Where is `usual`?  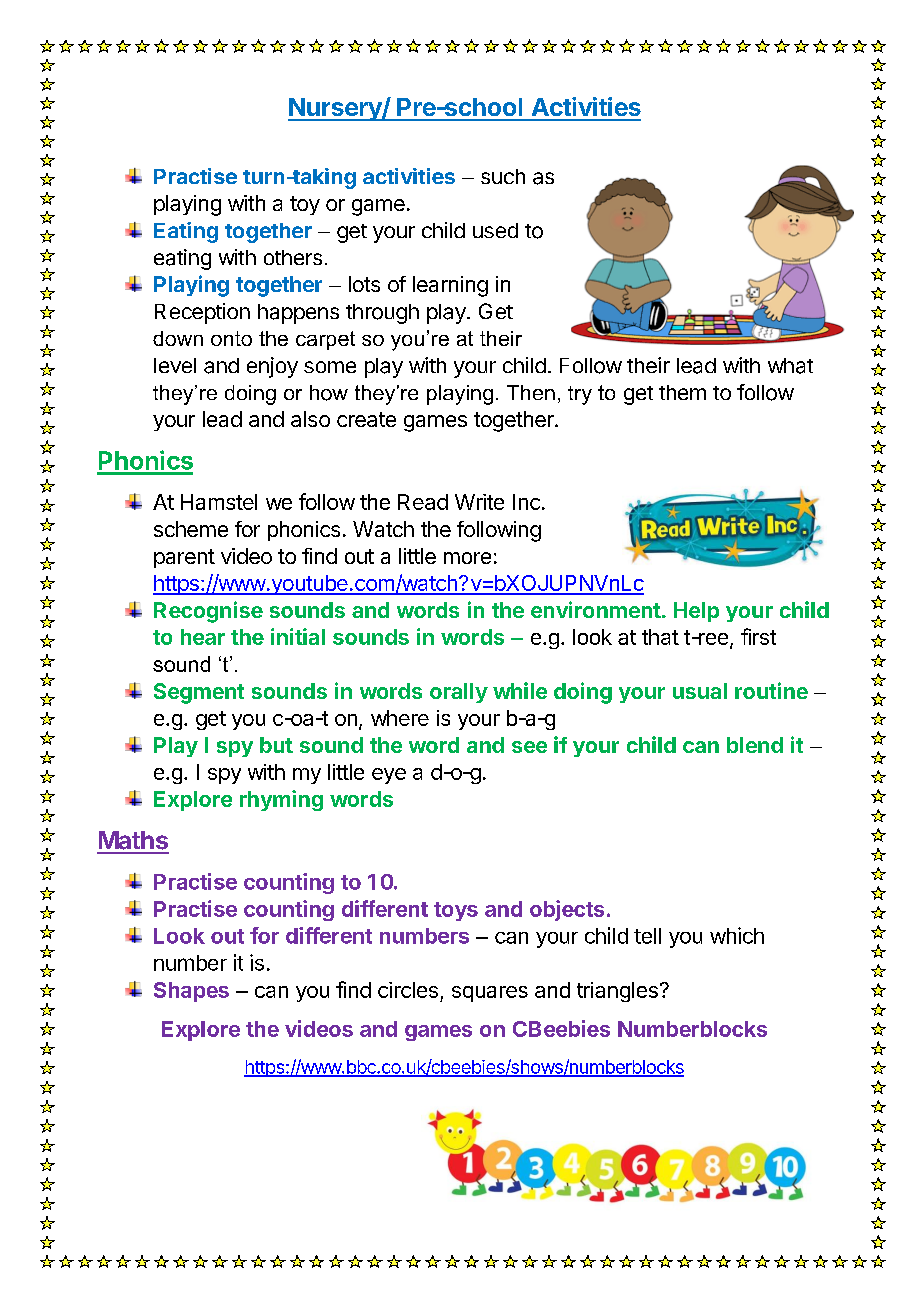
usual is located at coordinates (700, 691).
